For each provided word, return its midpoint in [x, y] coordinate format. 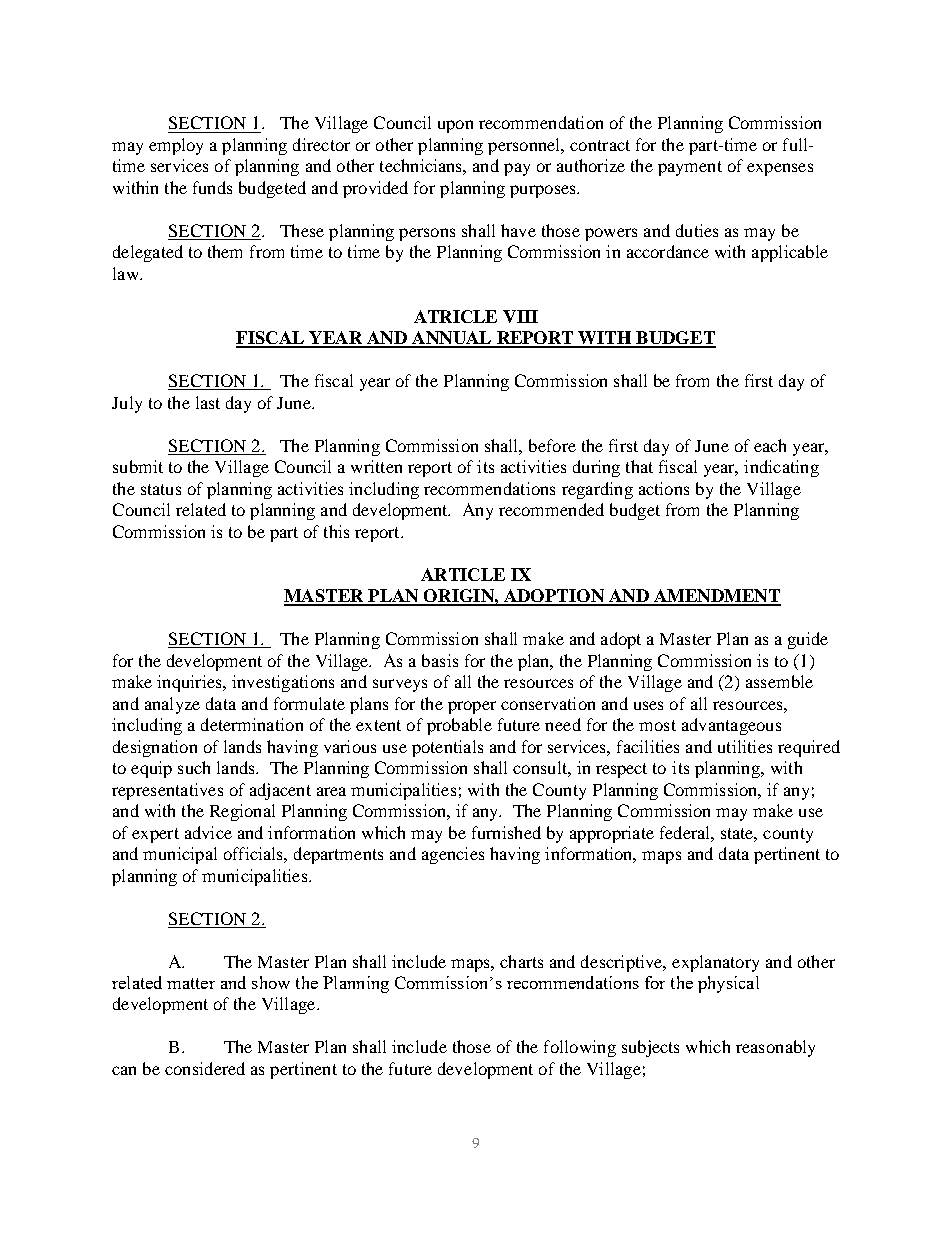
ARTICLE [463, 574]
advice [208, 832]
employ [176, 146]
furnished [506, 832]
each [770, 445]
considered [205, 1068]
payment [690, 168]
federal [686, 832]
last [208, 402]
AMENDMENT [716, 597]
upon [455, 126]
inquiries [190, 683]
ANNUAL [452, 339]
